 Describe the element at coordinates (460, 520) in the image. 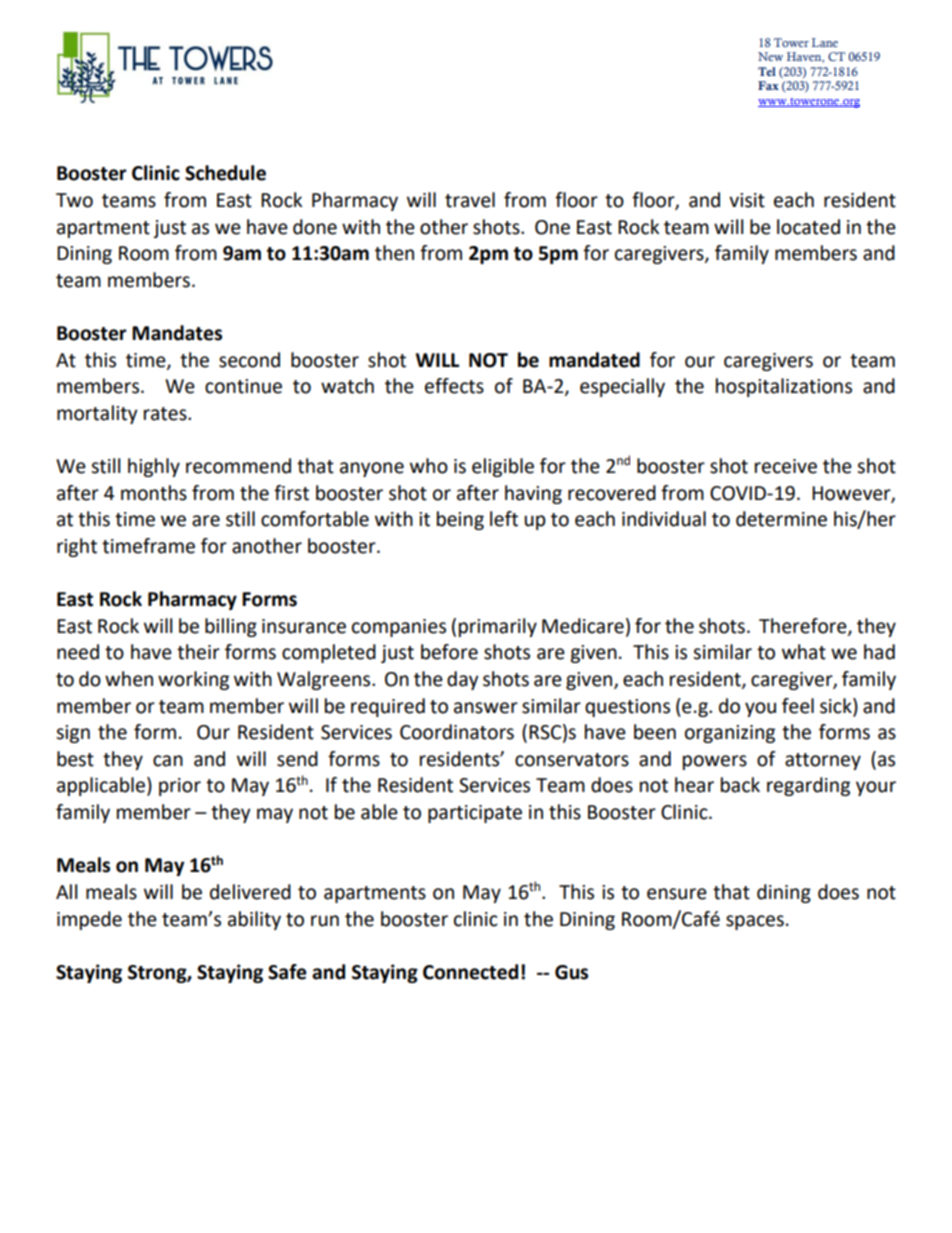

I see `being` at that location.
